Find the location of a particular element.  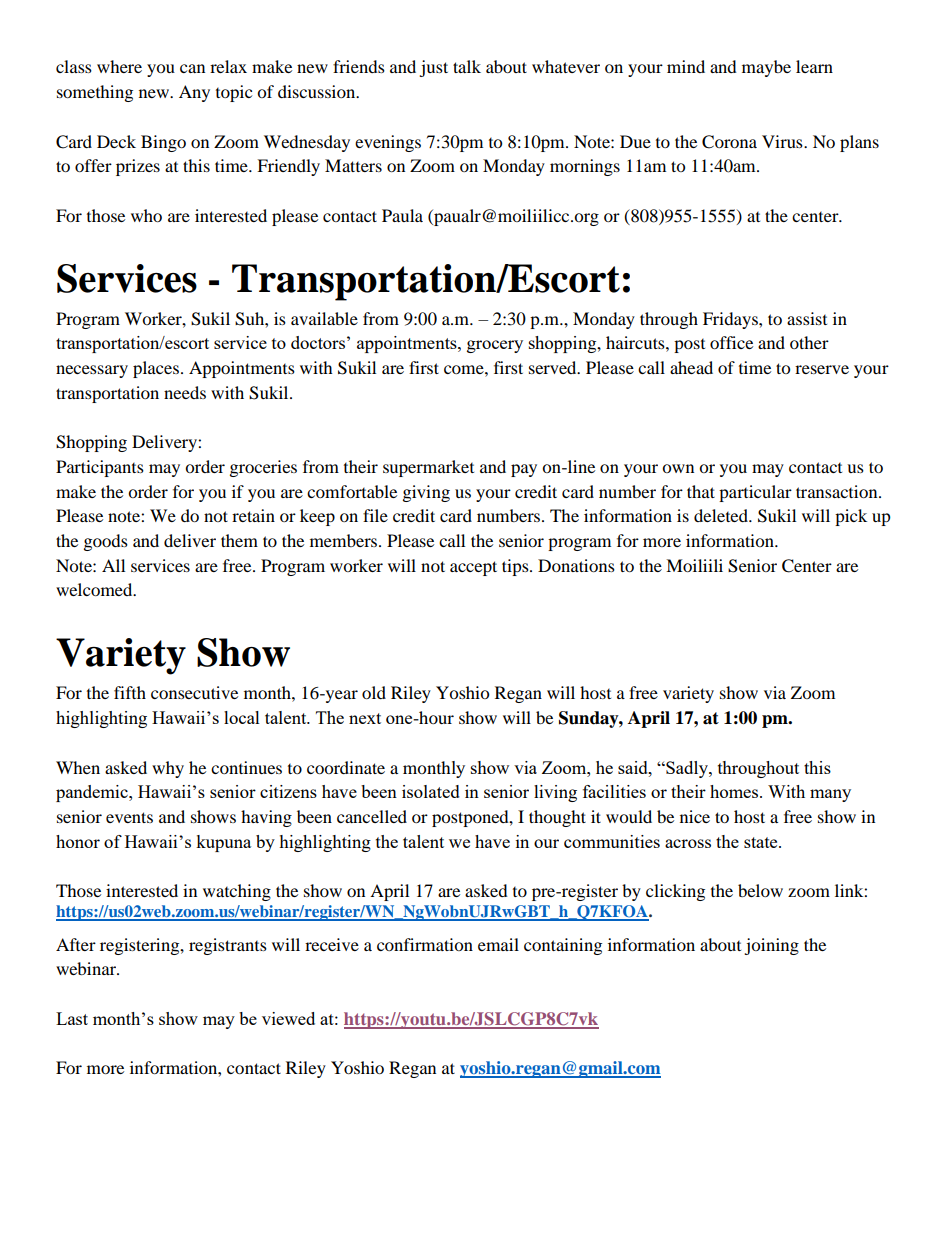

deleted is located at coordinates (722, 515).
